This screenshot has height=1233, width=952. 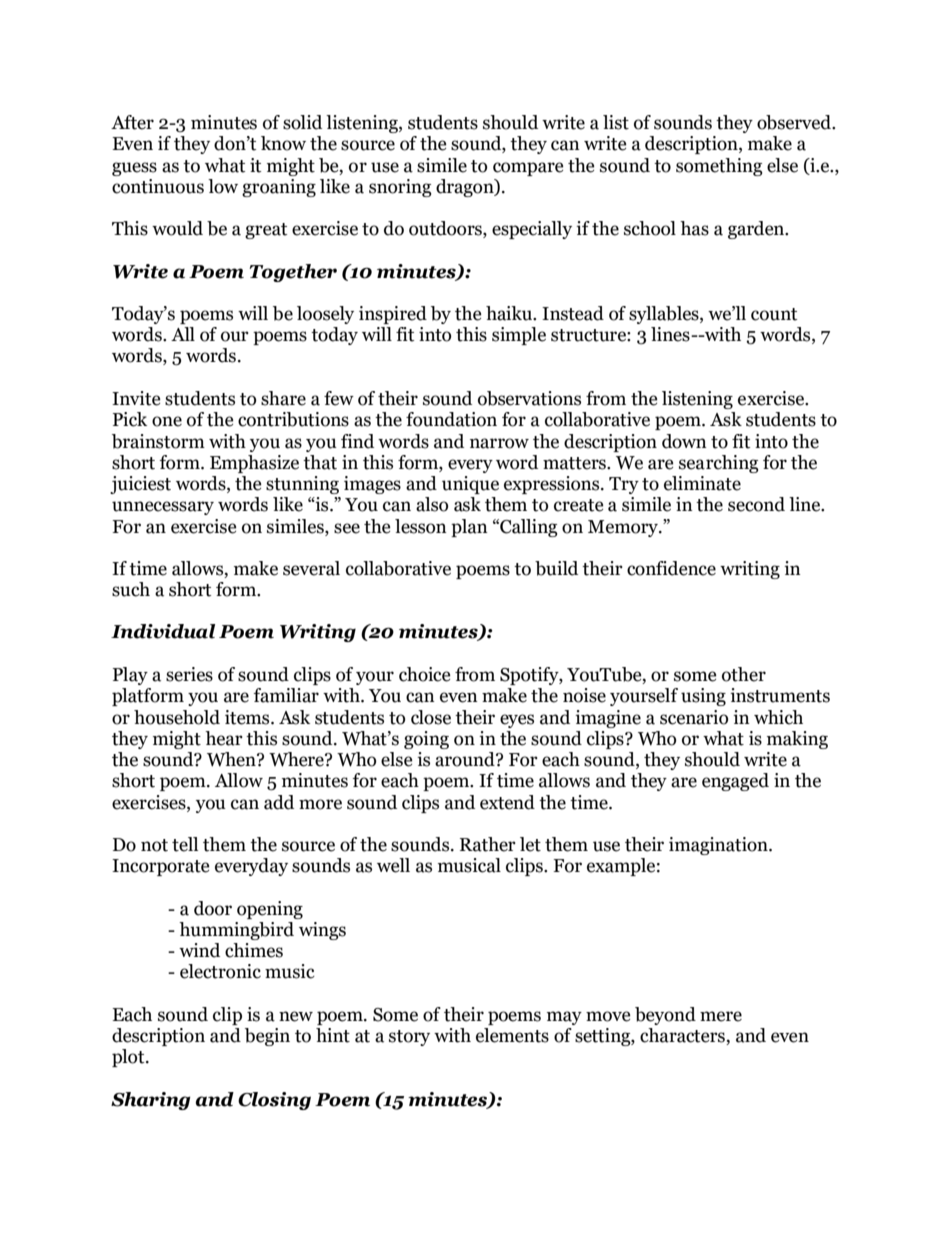 I want to click on elements, so click(x=512, y=1035).
